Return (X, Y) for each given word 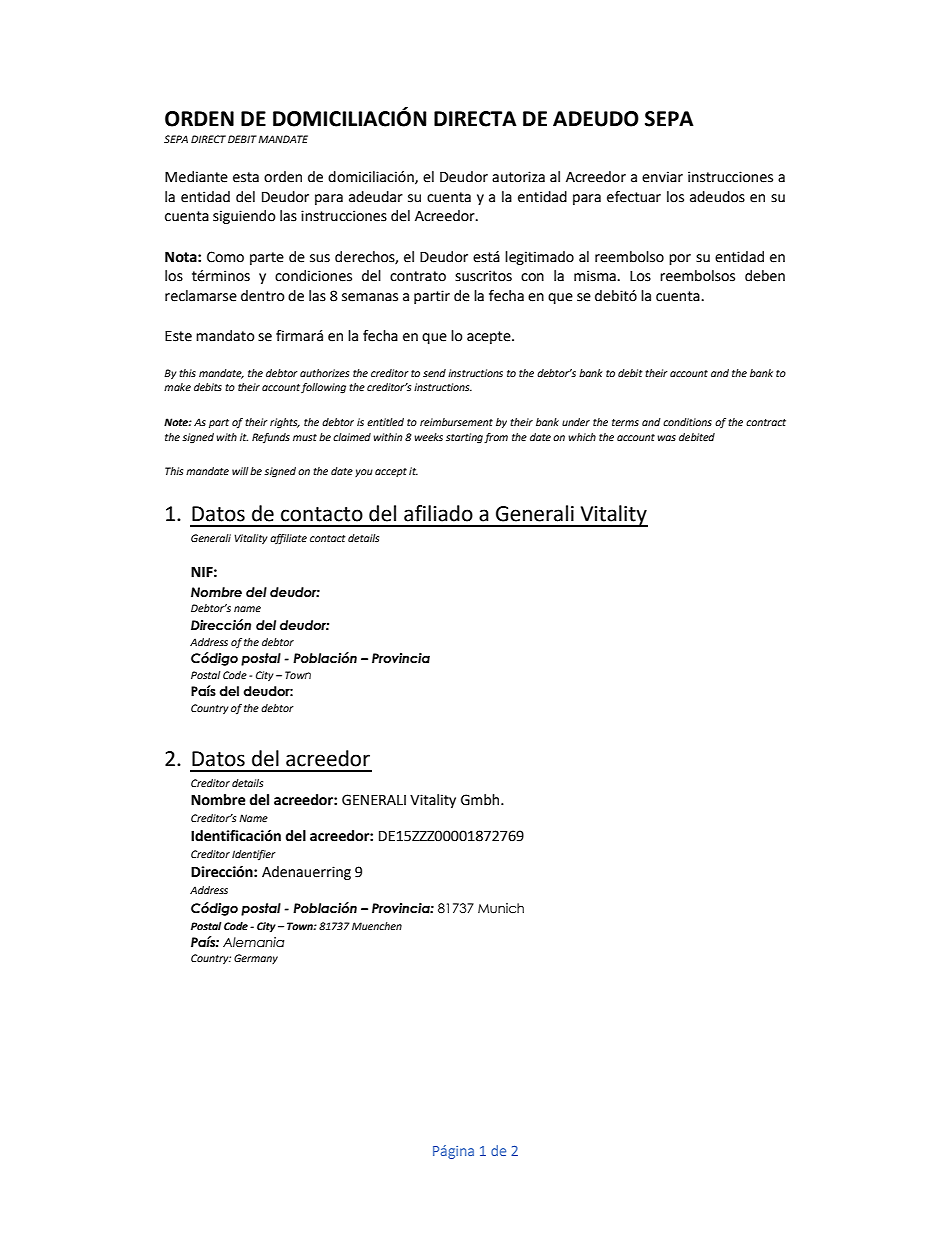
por (680, 259)
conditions (687, 422)
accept (391, 472)
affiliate (288, 539)
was (666, 438)
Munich (501, 908)
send (434, 373)
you (364, 473)
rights (285, 423)
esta (246, 177)
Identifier (254, 855)
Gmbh (481, 800)
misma (595, 276)
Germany (256, 959)
